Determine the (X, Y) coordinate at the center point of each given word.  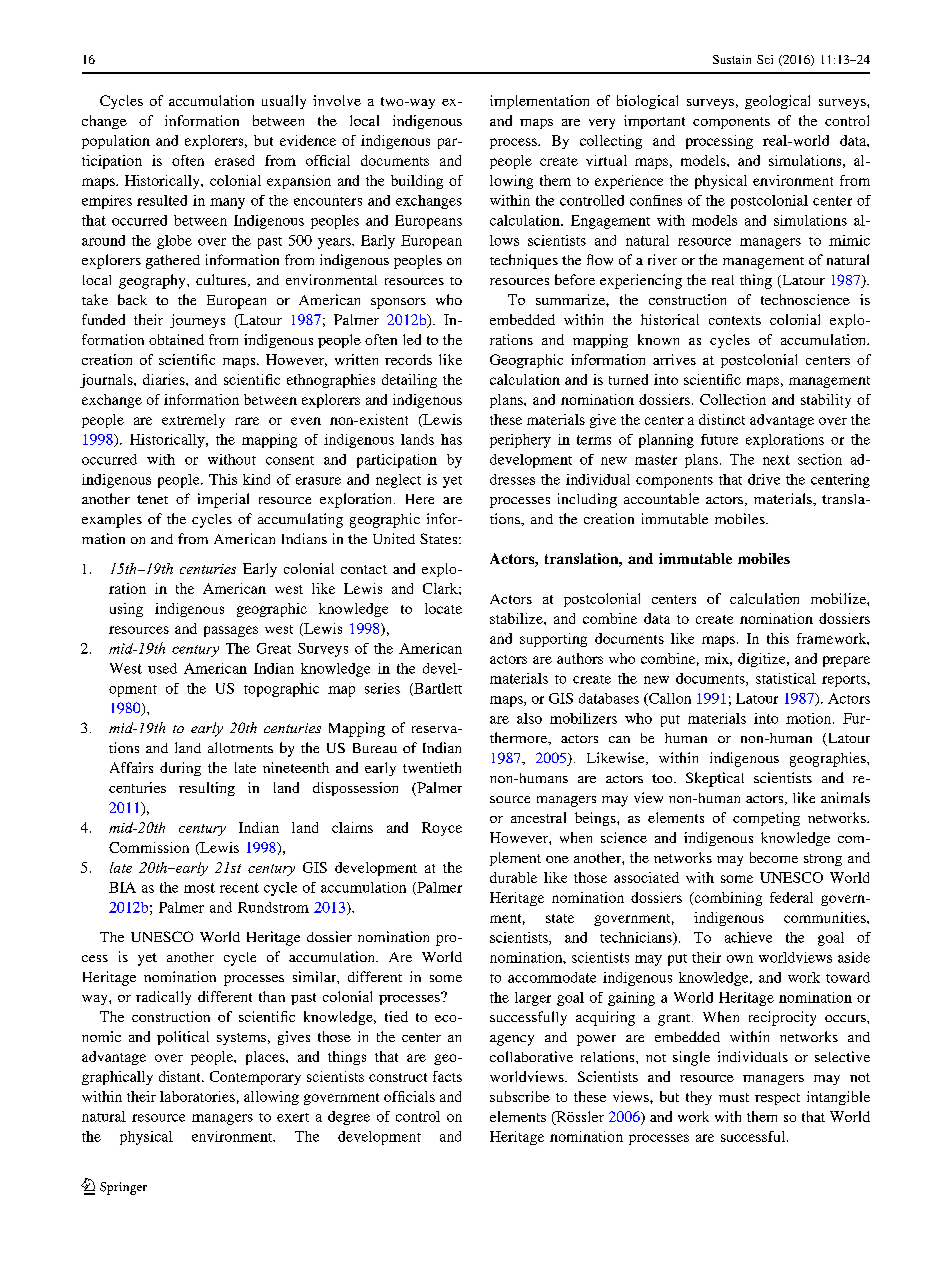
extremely (193, 421)
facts (447, 1076)
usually (284, 102)
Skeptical (715, 779)
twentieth (432, 767)
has (451, 439)
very (602, 124)
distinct (722, 419)
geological (777, 102)
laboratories (197, 1096)
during (180, 769)
